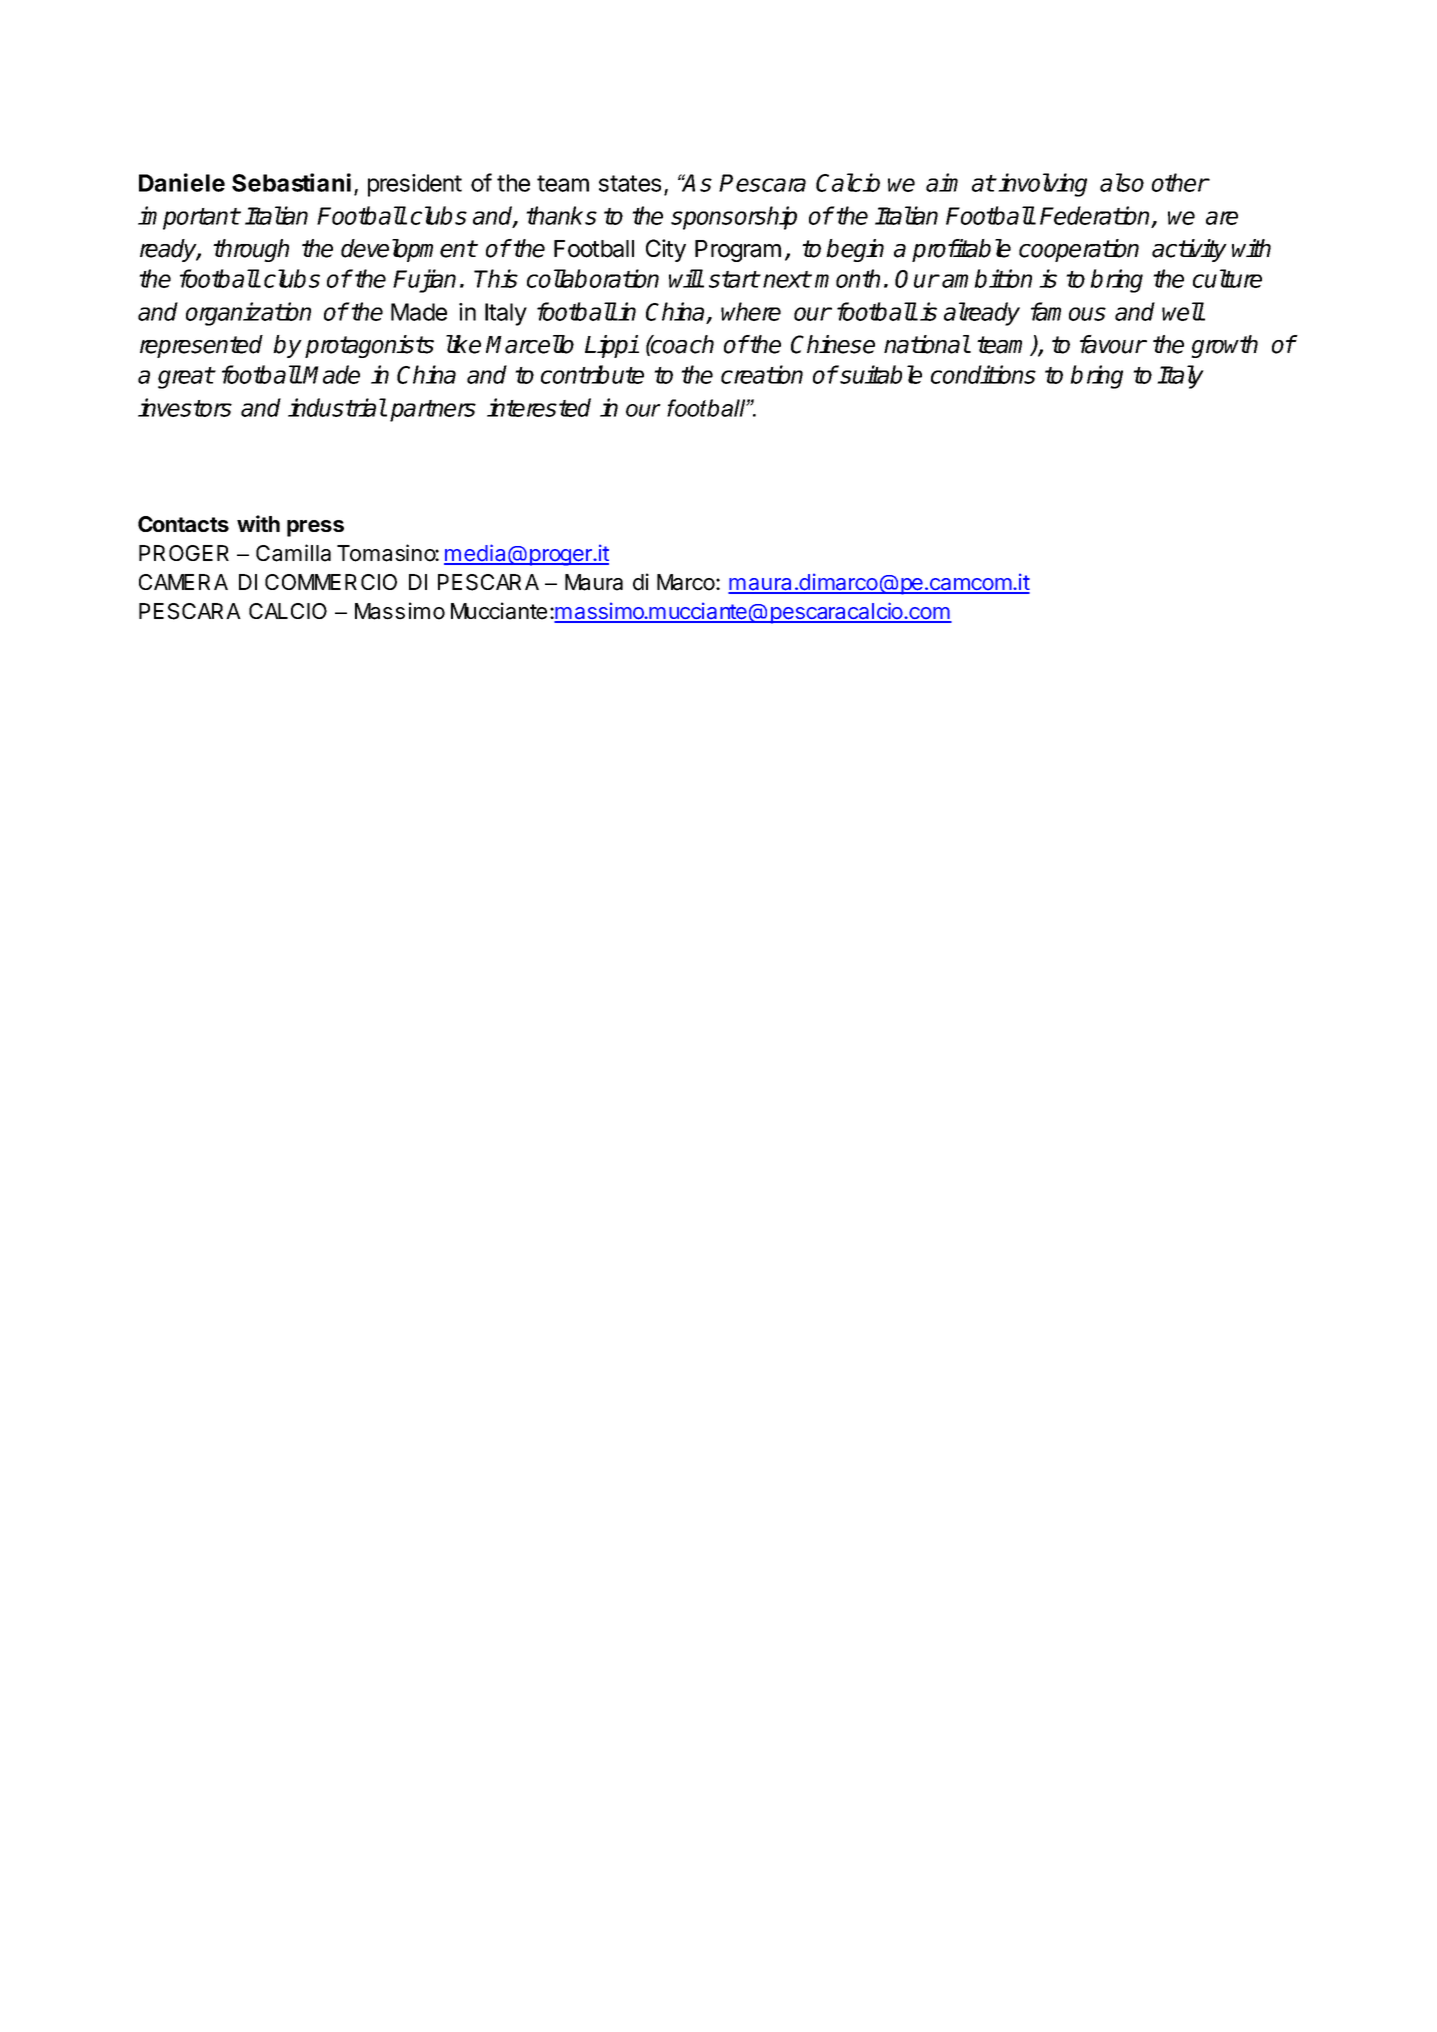 The width and height of the document is (1437, 2032). What do you see at coordinates (630, 183) in the document?
I see `states` at bounding box center [630, 183].
